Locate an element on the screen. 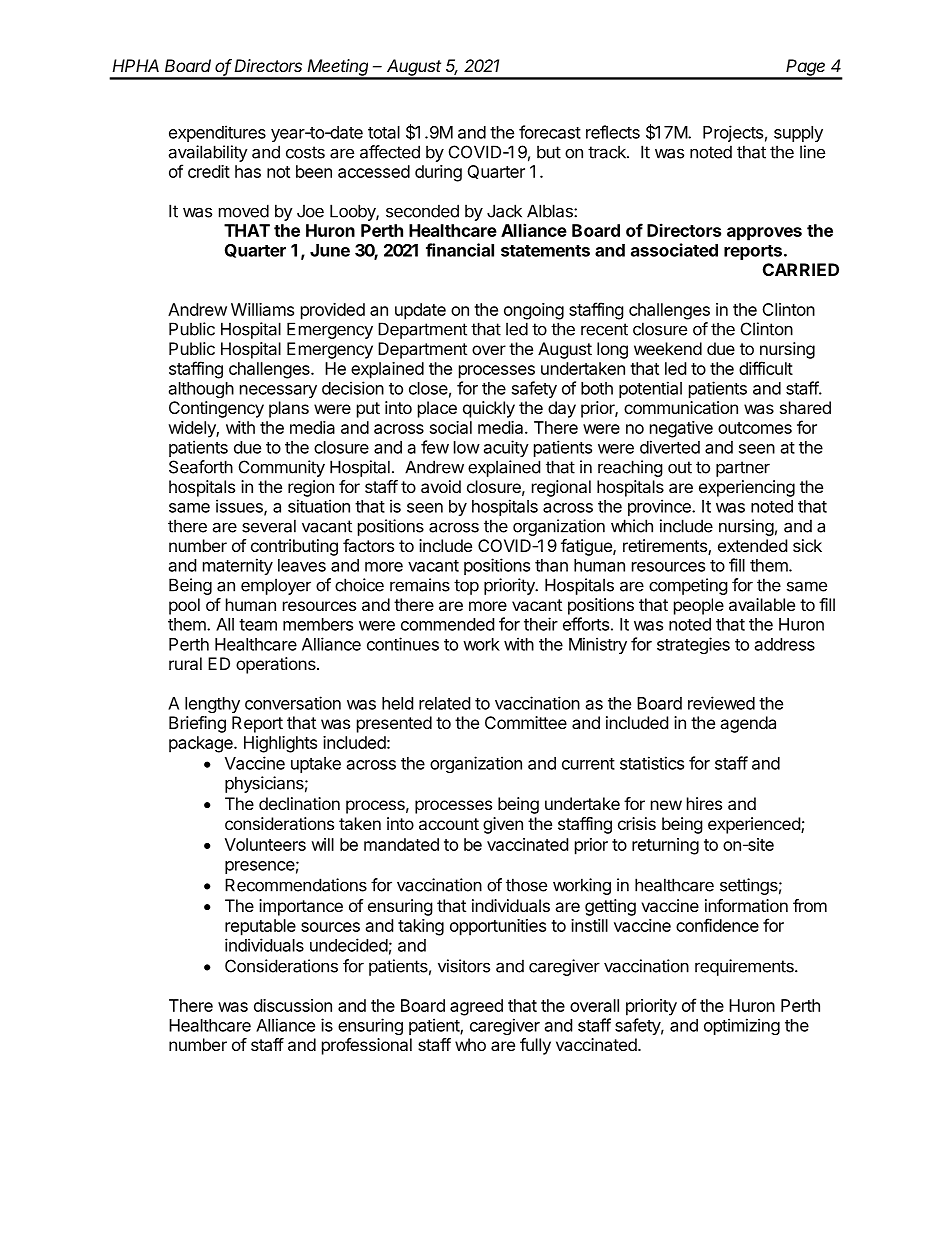 The width and height of the screenshot is (952, 1233). difficult is located at coordinates (766, 368).
